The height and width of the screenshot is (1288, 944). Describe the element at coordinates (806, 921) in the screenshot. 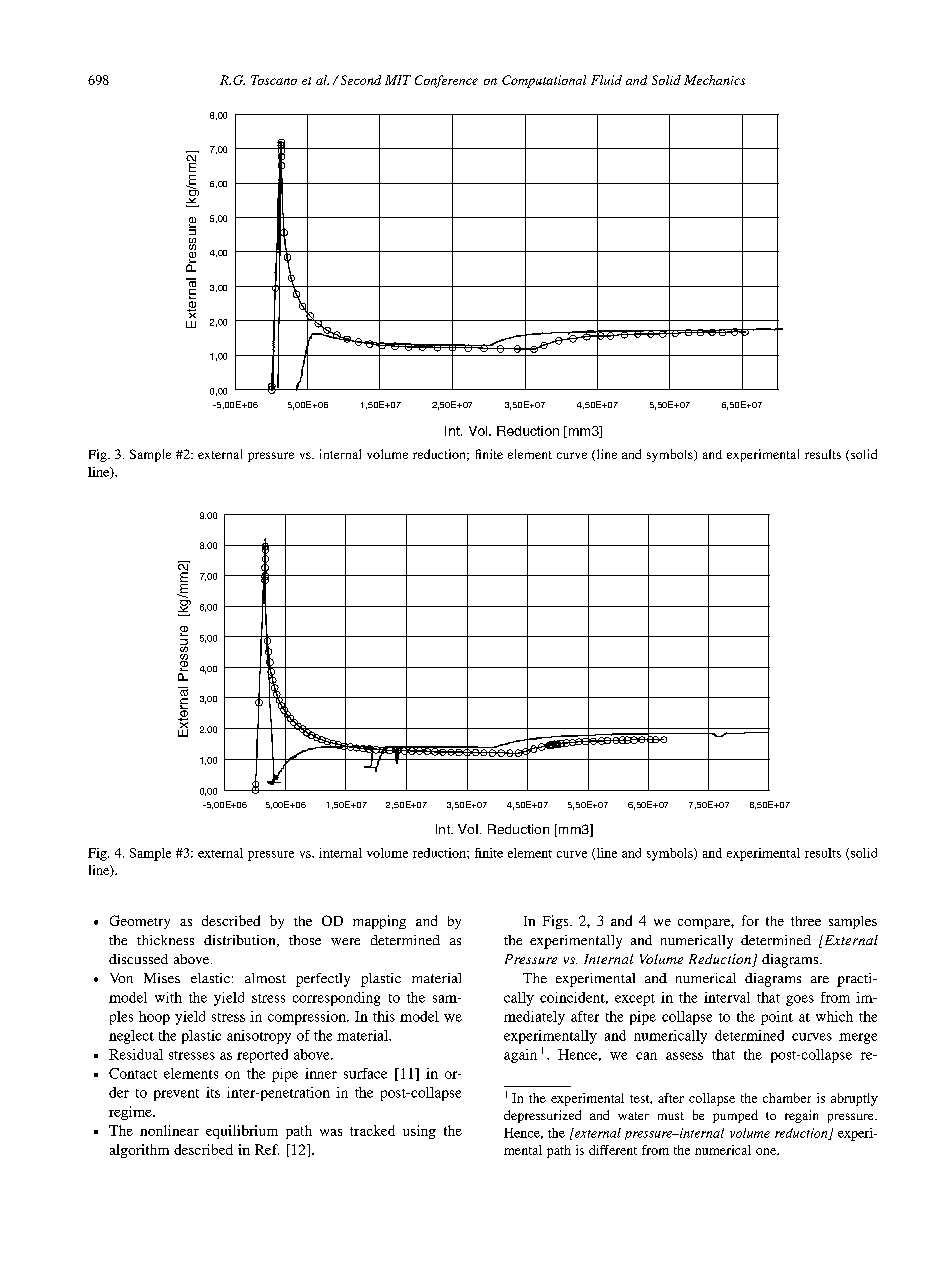

I see `three` at that location.
